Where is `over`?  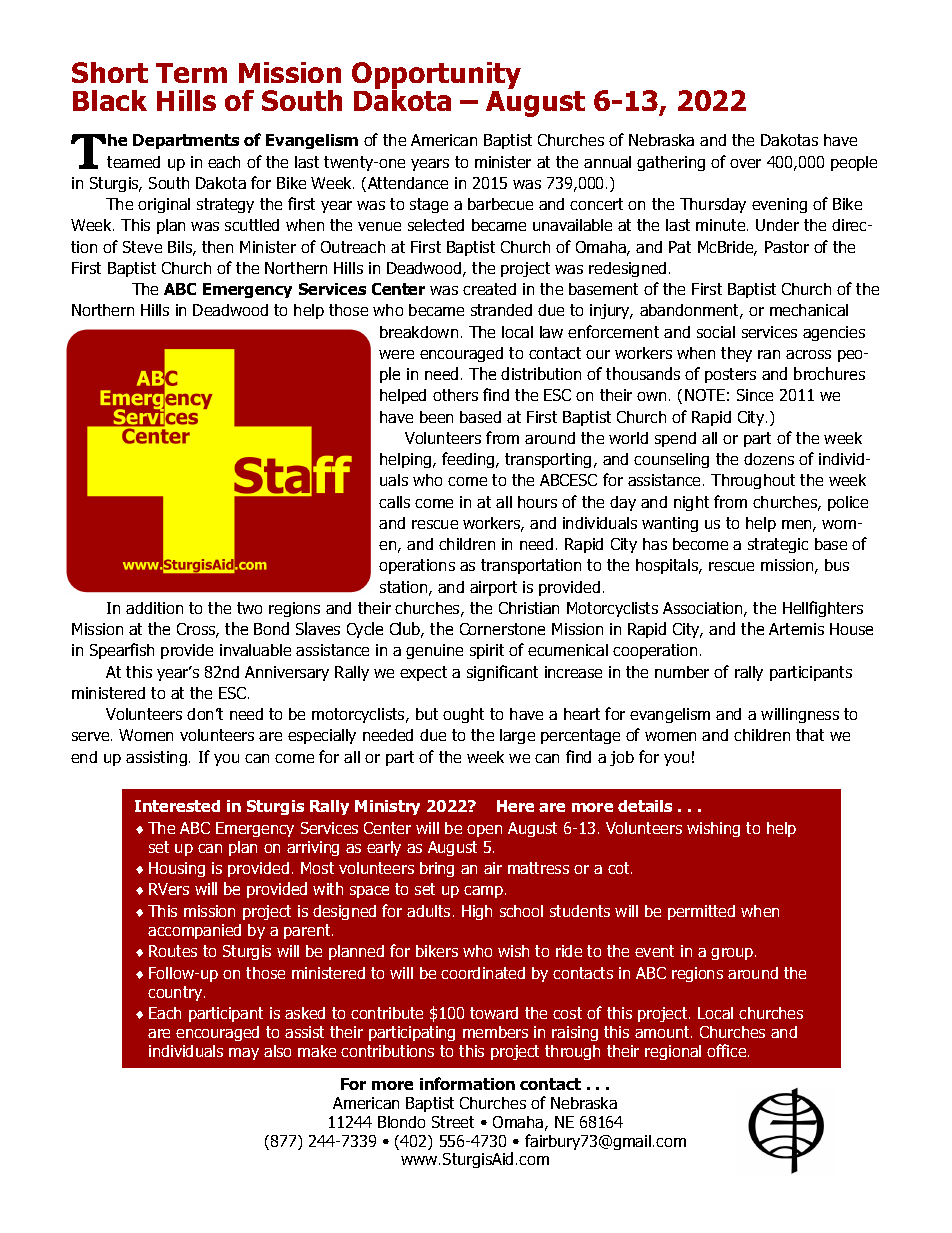
over is located at coordinates (745, 163).
